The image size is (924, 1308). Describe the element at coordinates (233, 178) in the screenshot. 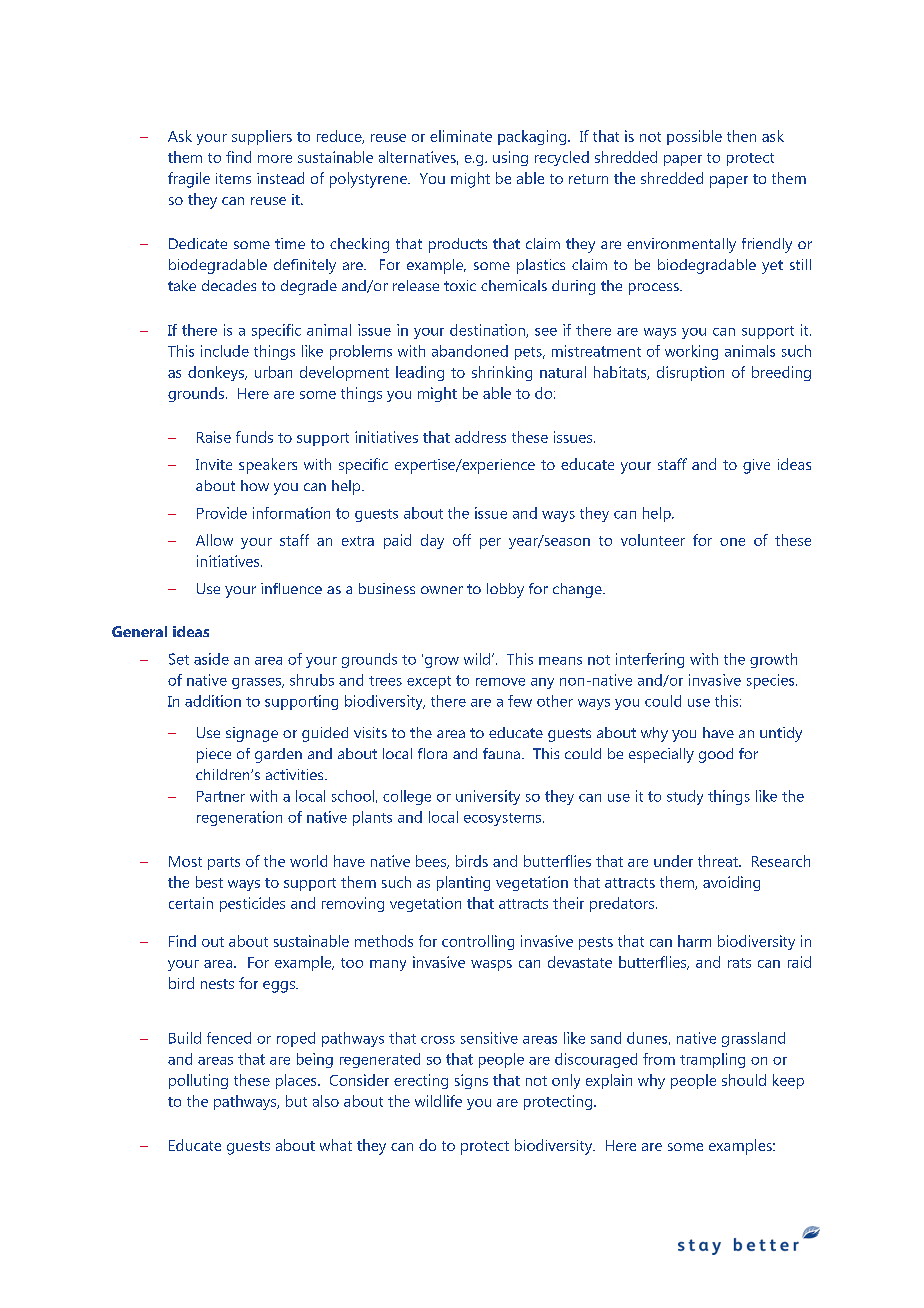

I see `items` at that location.
